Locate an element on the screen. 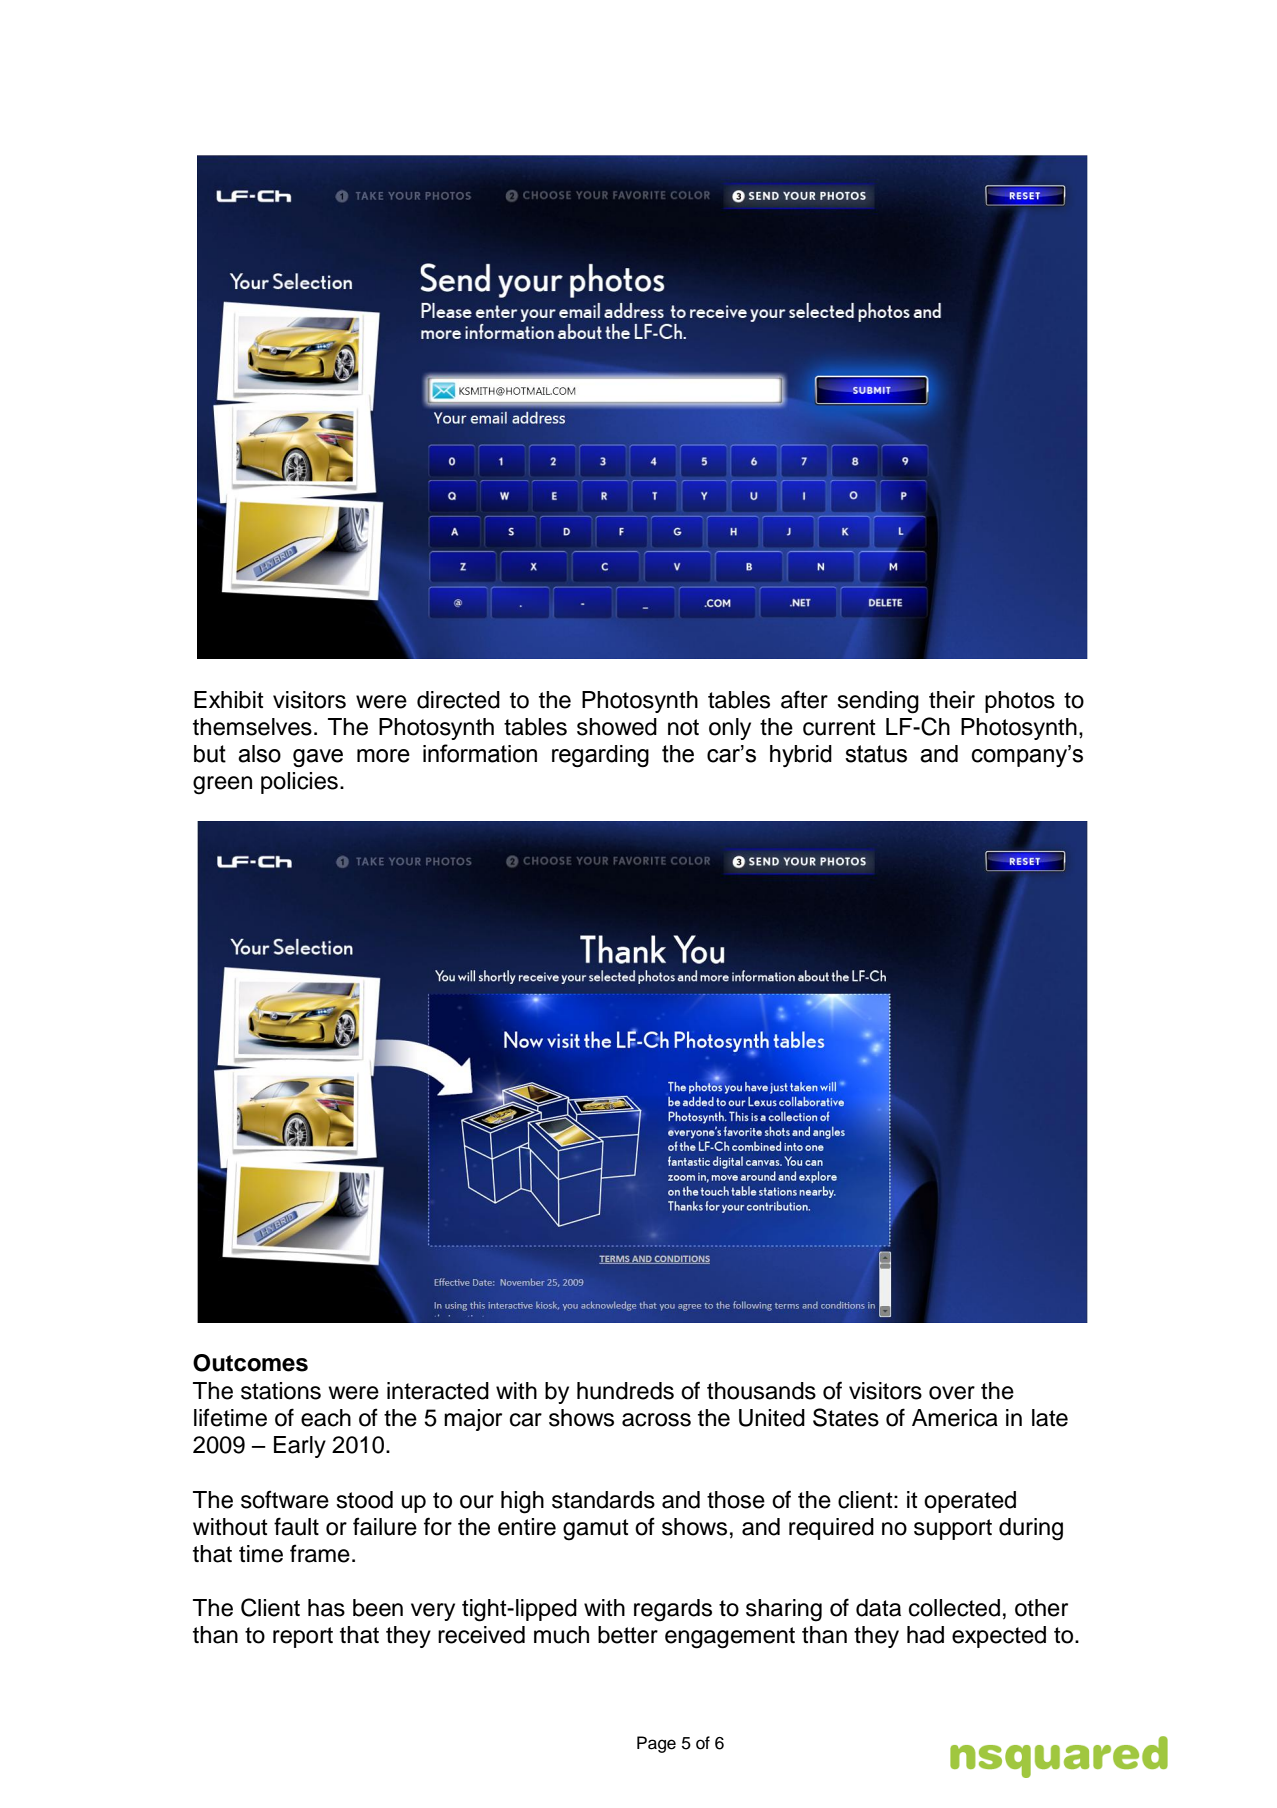 The image size is (1277, 1808). their is located at coordinates (952, 700).
